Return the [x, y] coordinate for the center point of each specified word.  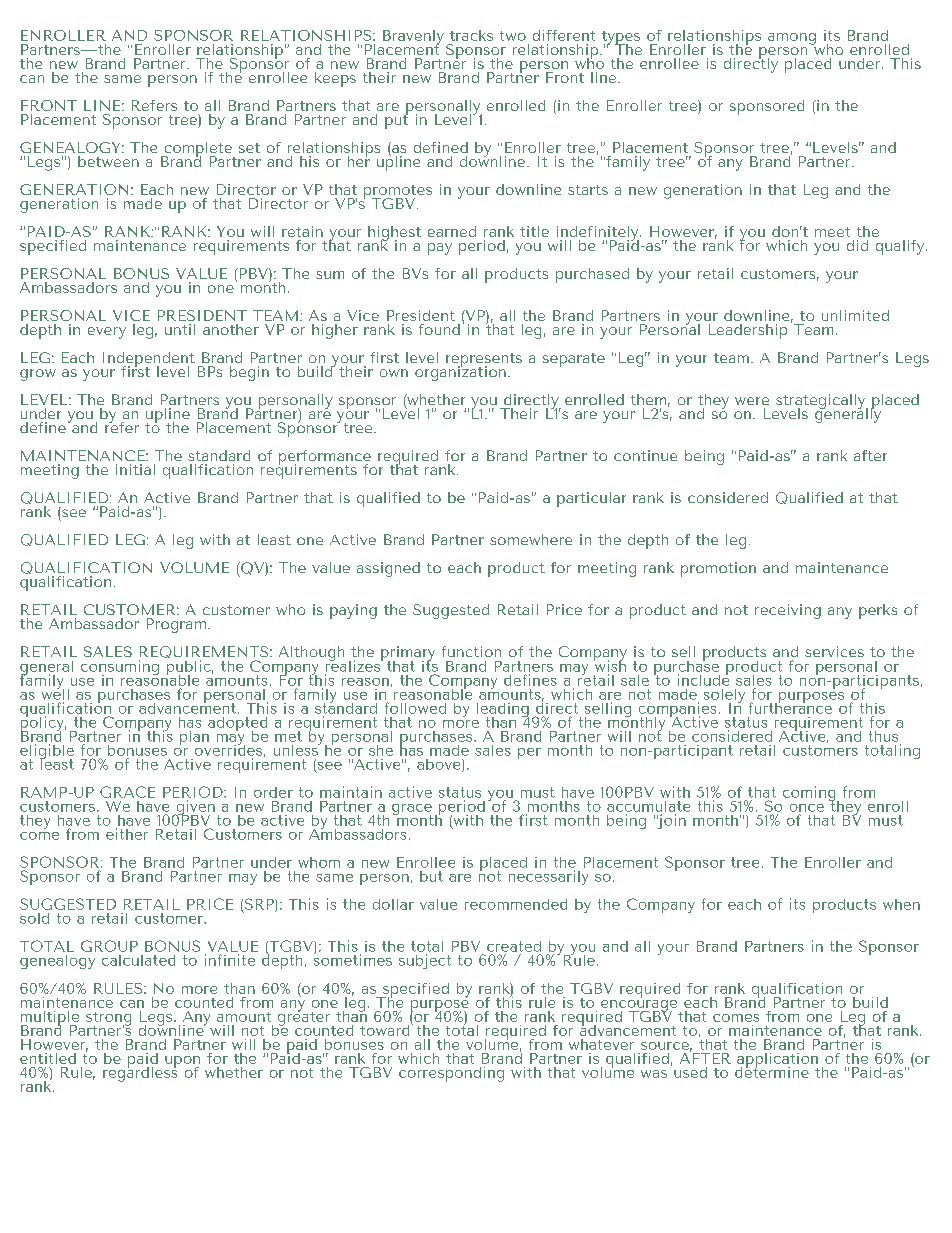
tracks [471, 35]
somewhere [531, 539]
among [792, 39]
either [127, 834]
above [440, 765]
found [439, 329]
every [107, 333]
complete [198, 150]
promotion [718, 569]
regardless [140, 1073]
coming [810, 795]
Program [176, 625]
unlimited [855, 315]
